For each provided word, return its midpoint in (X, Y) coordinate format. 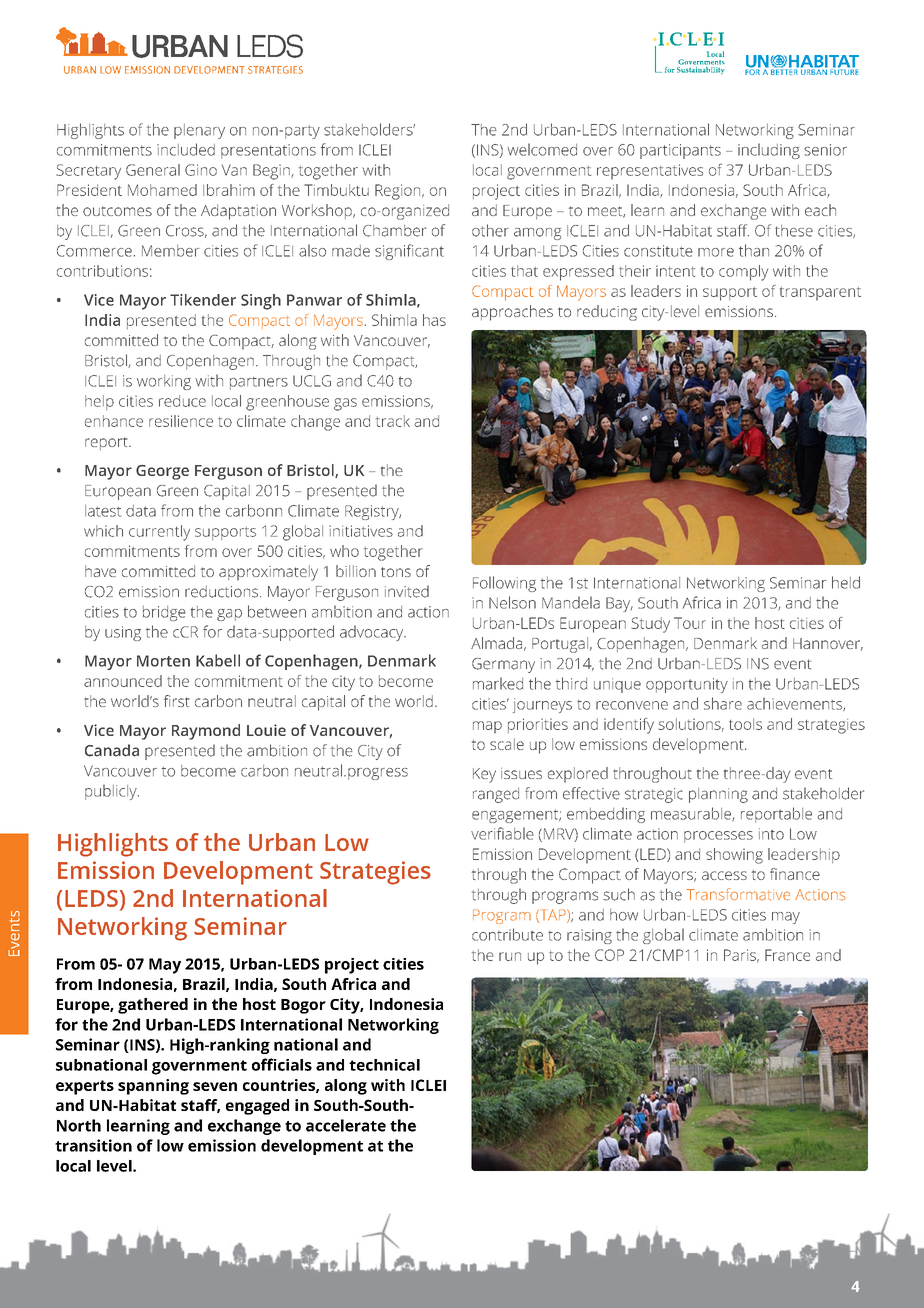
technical (384, 1065)
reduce (182, 401)
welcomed (542, 149)
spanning (153, 1087)
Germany (503, 665)
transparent (820, 294)
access (724, 875)
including (769, 151)
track (393, 421)
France (787, 955)
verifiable (502, 833)
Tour (690, 623)
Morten (163, 661)
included (186, 149)
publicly (112, 792)
